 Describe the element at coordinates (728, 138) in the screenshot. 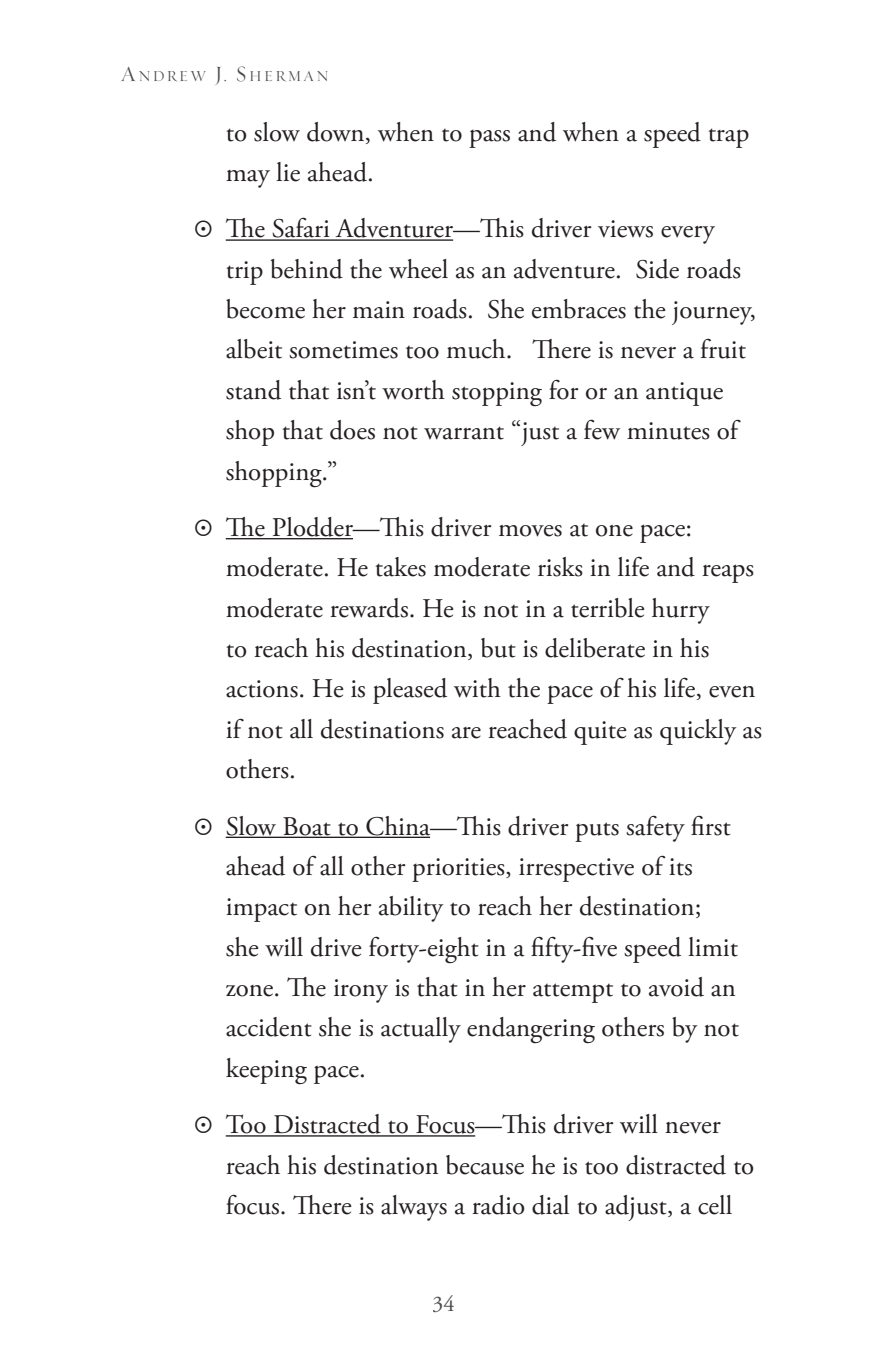

I see `trap` at that location.
